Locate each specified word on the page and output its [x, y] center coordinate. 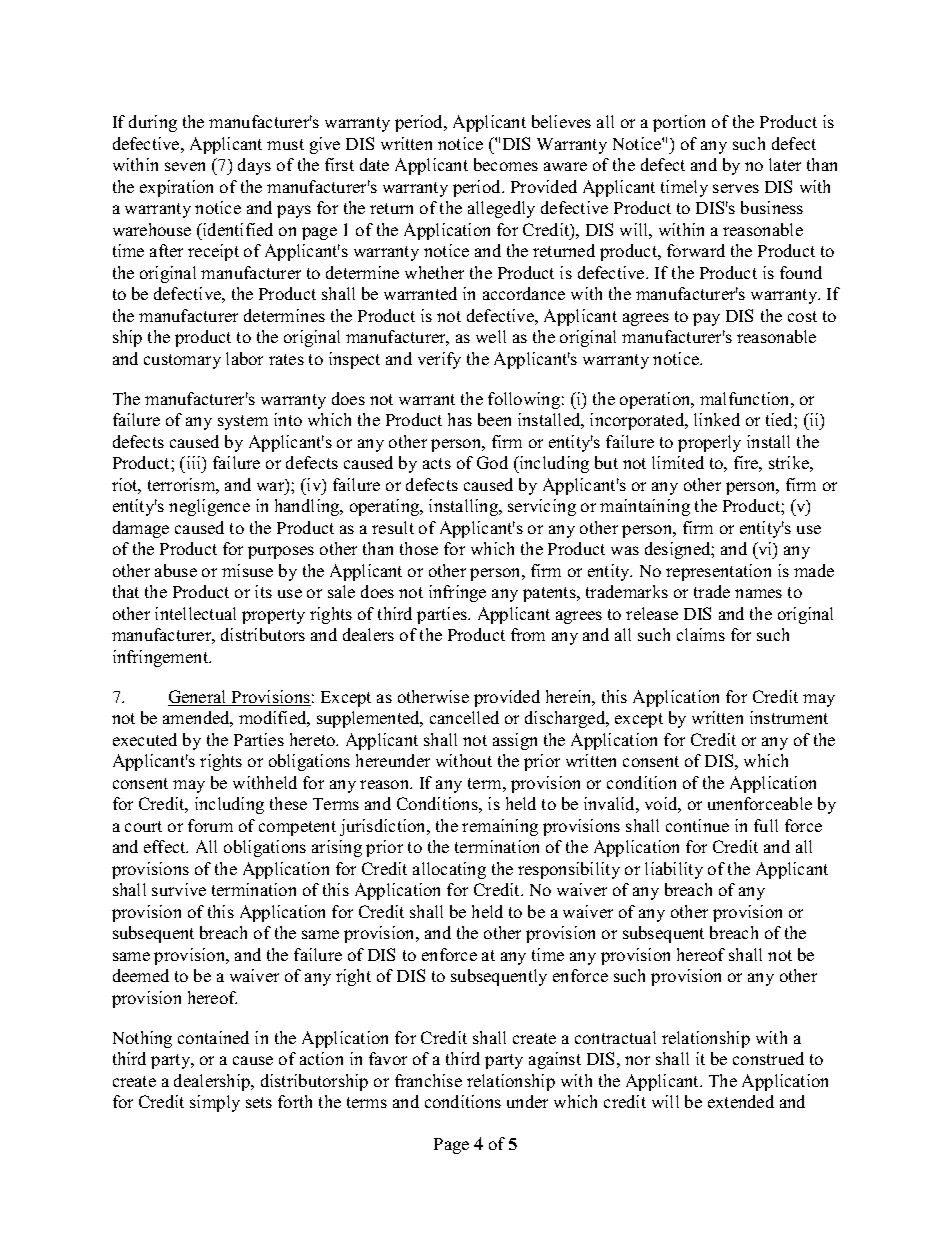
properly [709, 443]
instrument [789, 717]
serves [736, 188]
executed [145, 739]
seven [185, 166]
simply [215, 1103]
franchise [428, 1080]
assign [515, 741]
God [492, 462]
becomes [506, 164]
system [243, 422]
